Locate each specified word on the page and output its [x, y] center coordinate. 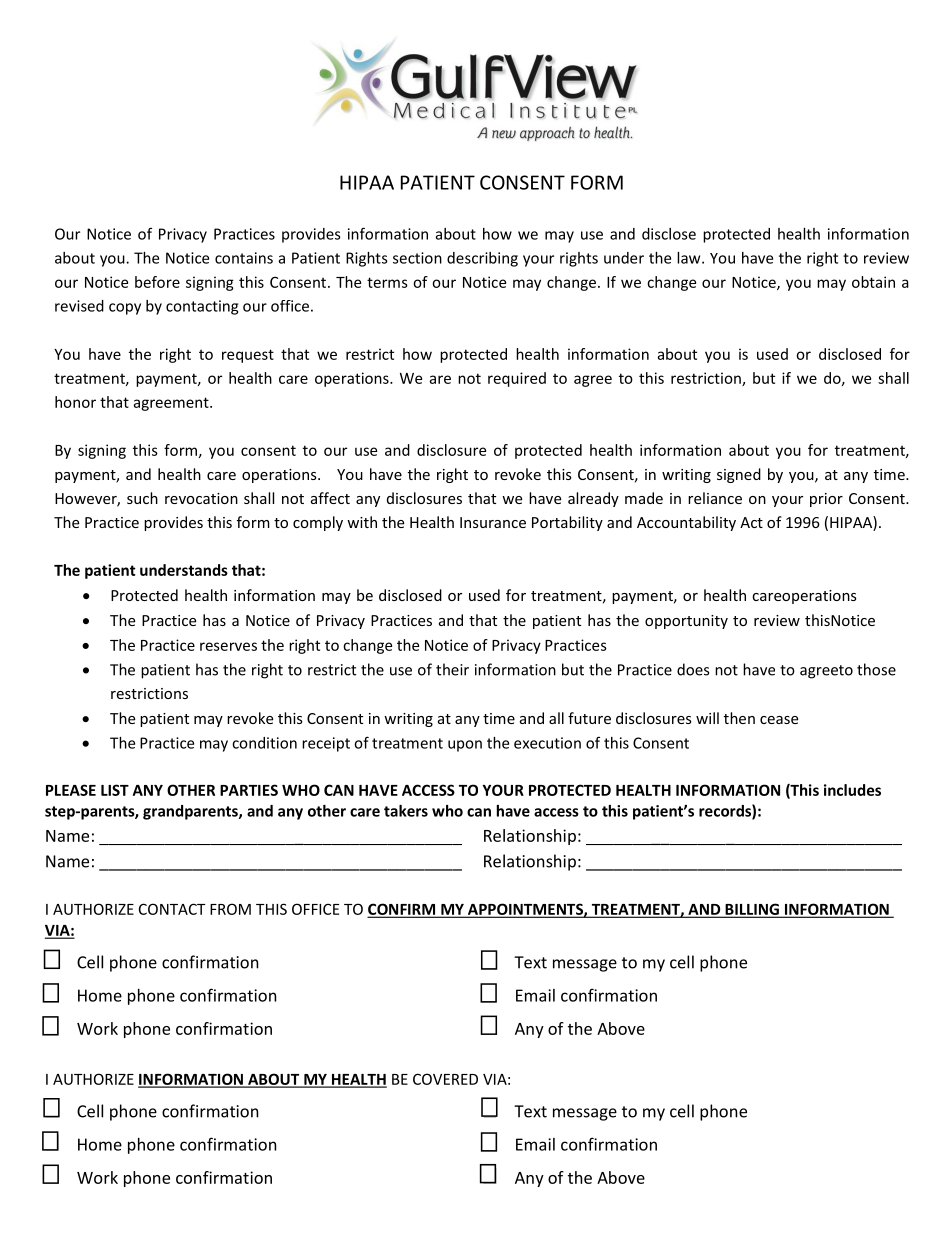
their [452, 669]
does [693, 669]
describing [482, 259]
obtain [873, 282]
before [157, 282]
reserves [228, 646]
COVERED [445, 1079]
